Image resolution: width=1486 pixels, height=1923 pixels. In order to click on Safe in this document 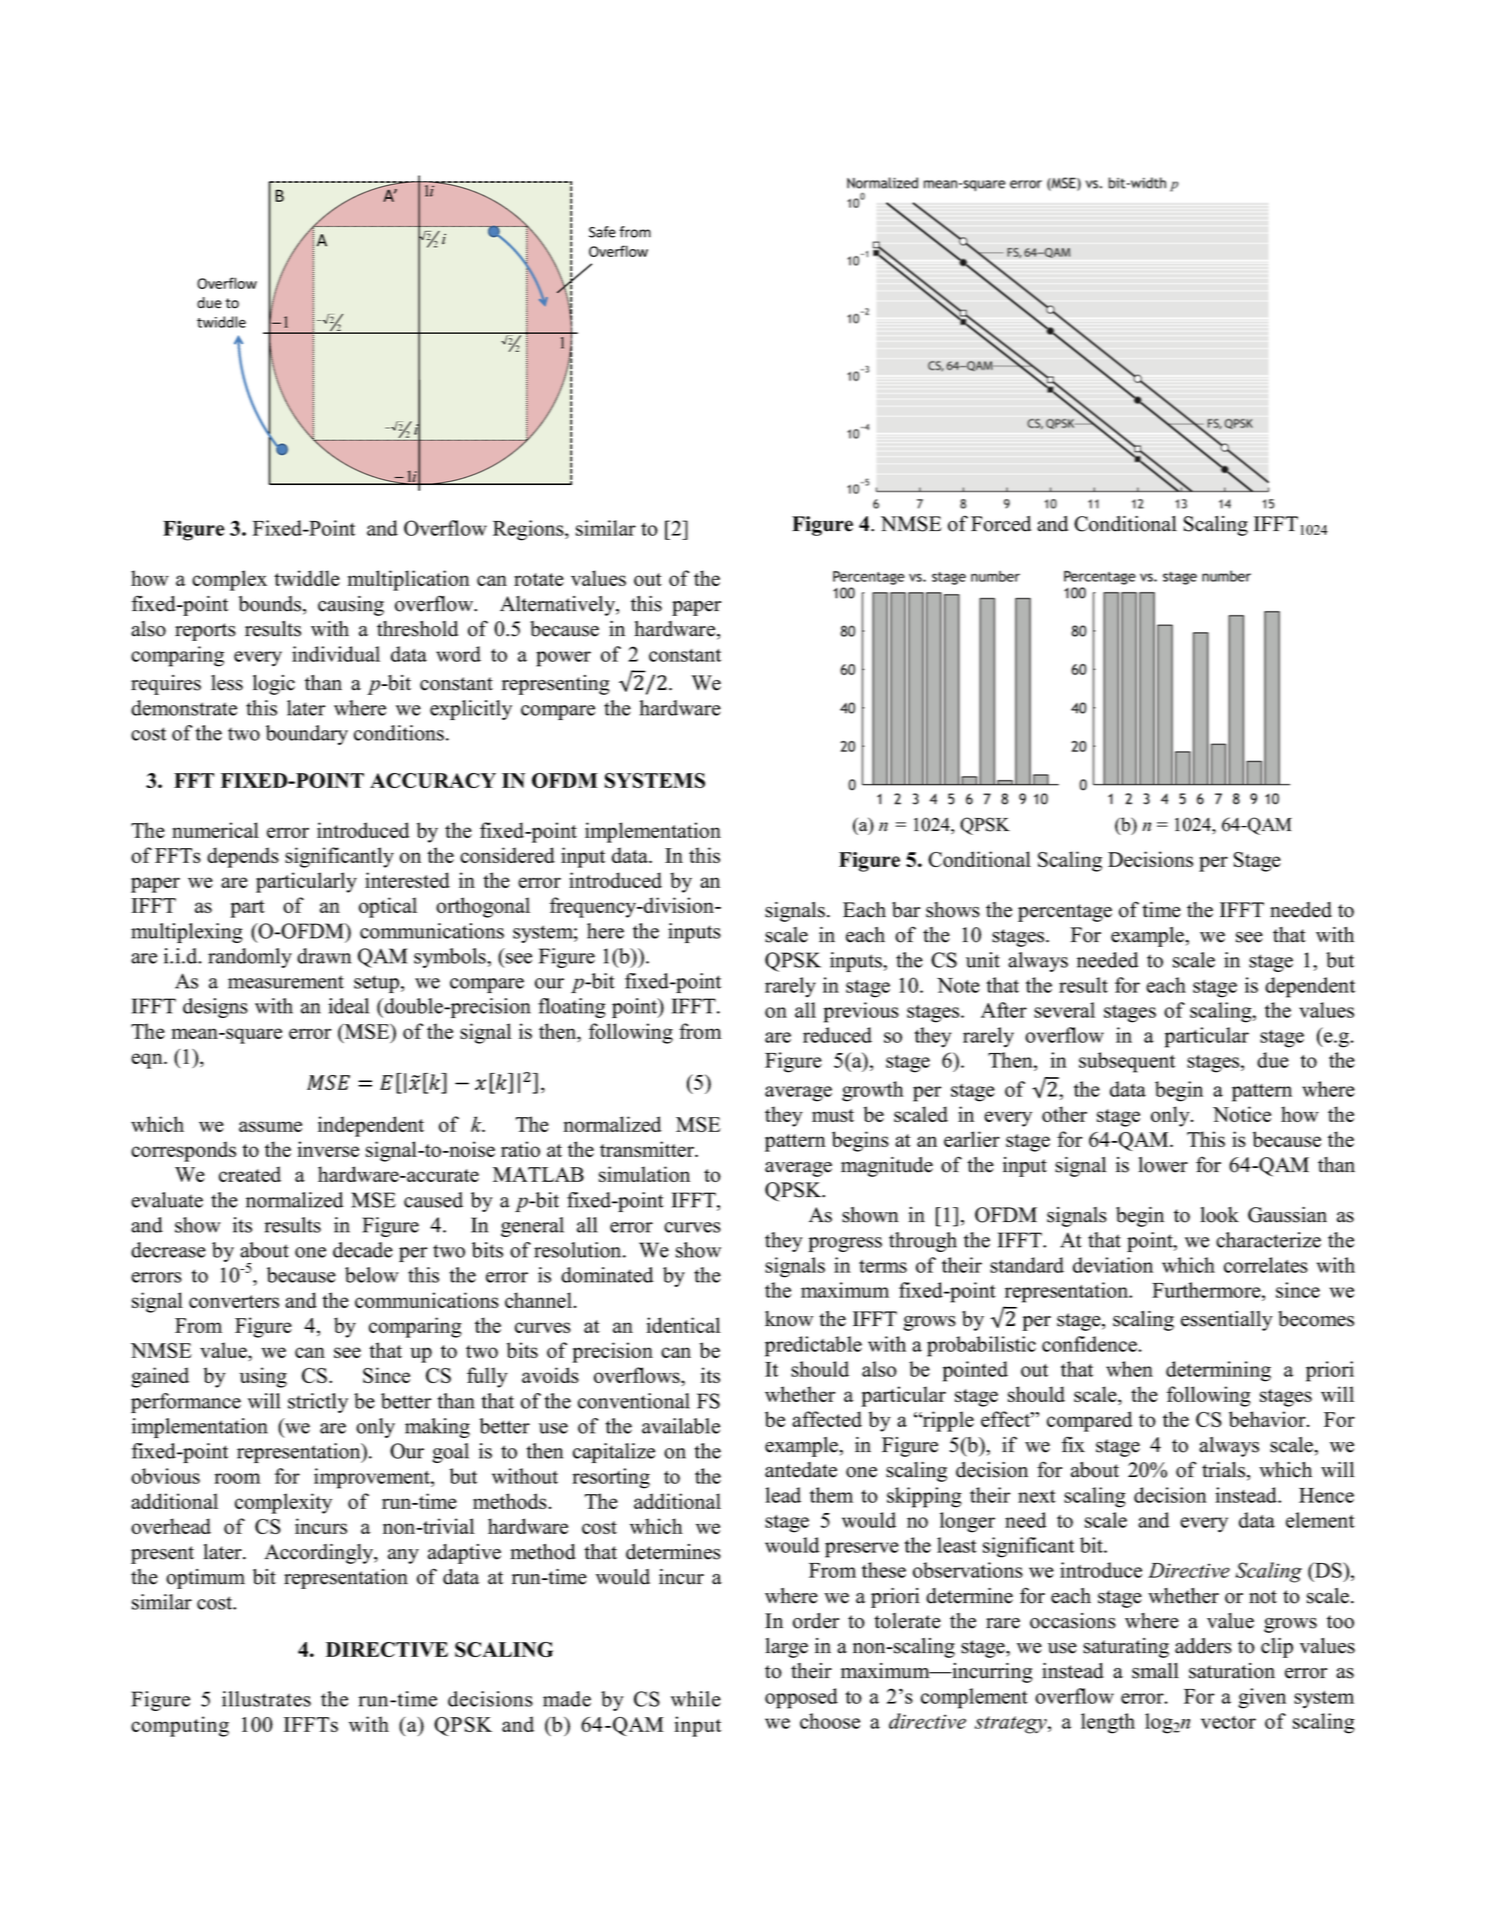, I will do `click(602, 232)`.
